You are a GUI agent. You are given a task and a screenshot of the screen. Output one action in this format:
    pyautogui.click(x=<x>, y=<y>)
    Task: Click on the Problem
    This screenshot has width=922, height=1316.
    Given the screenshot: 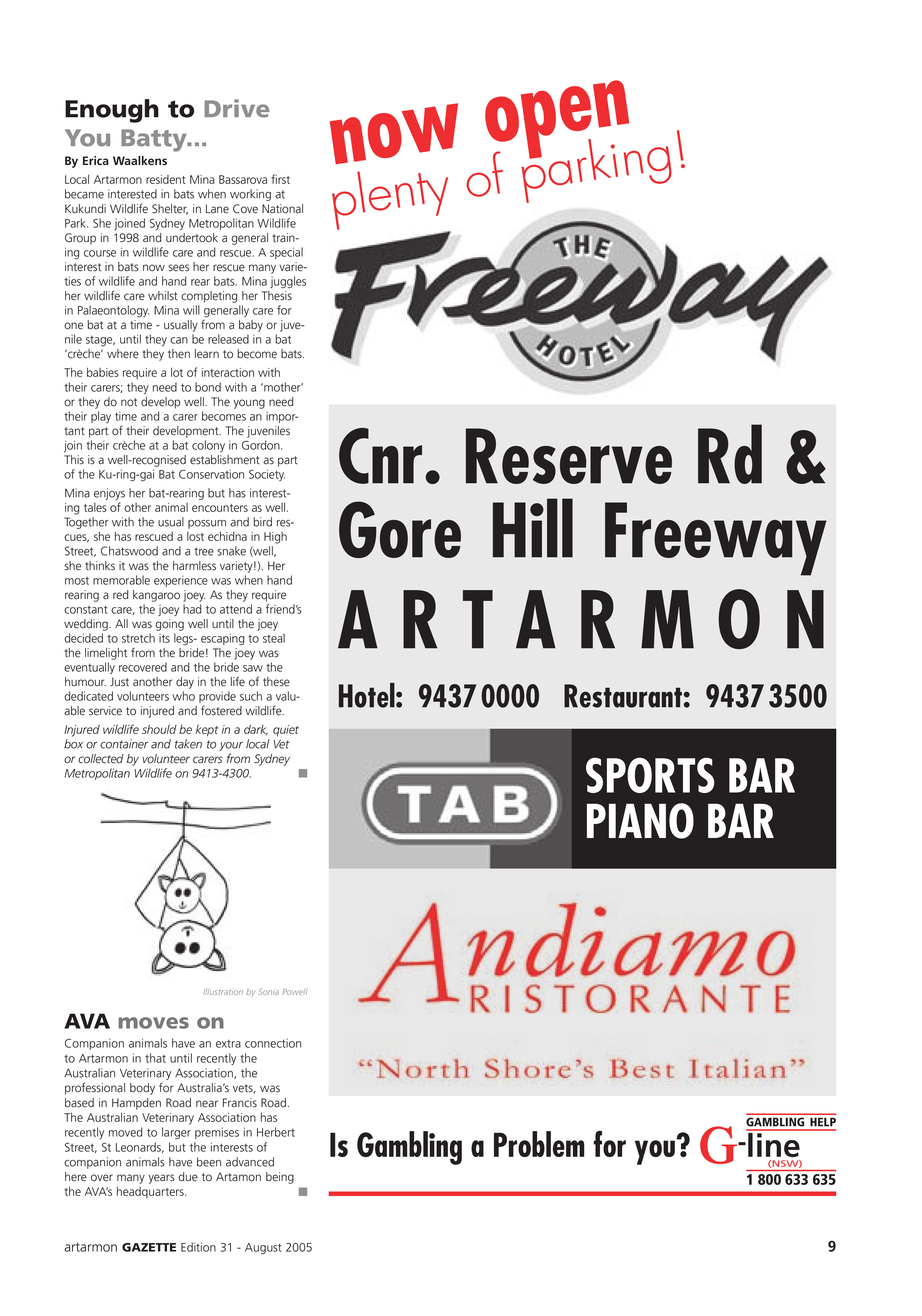 What is the action you would take?
    pyautogui.click(x=539, y=1144)
